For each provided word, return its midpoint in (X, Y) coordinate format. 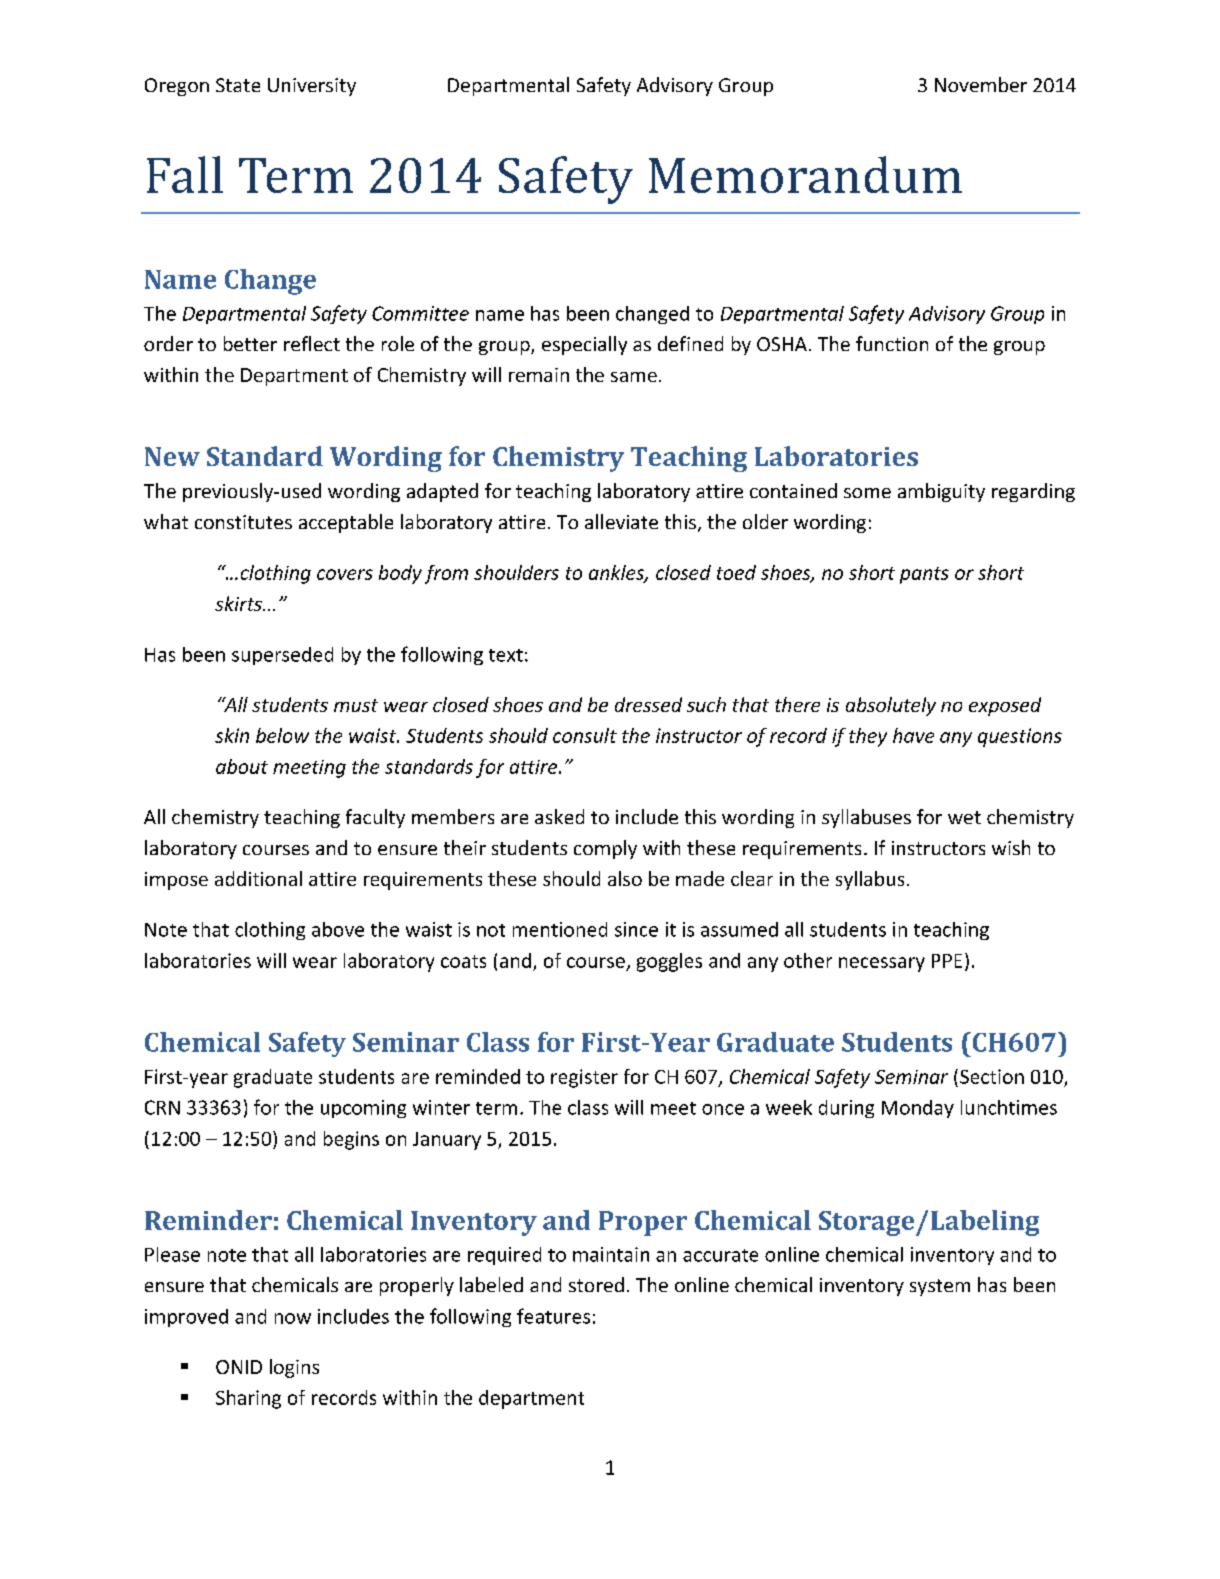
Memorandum (805, 174)
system (940, 1287)
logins (294, 1368)
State (238, 85)
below (282, 735)
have (913, 735)
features (553, 1316)
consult (585, 735)
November (981, 84)
